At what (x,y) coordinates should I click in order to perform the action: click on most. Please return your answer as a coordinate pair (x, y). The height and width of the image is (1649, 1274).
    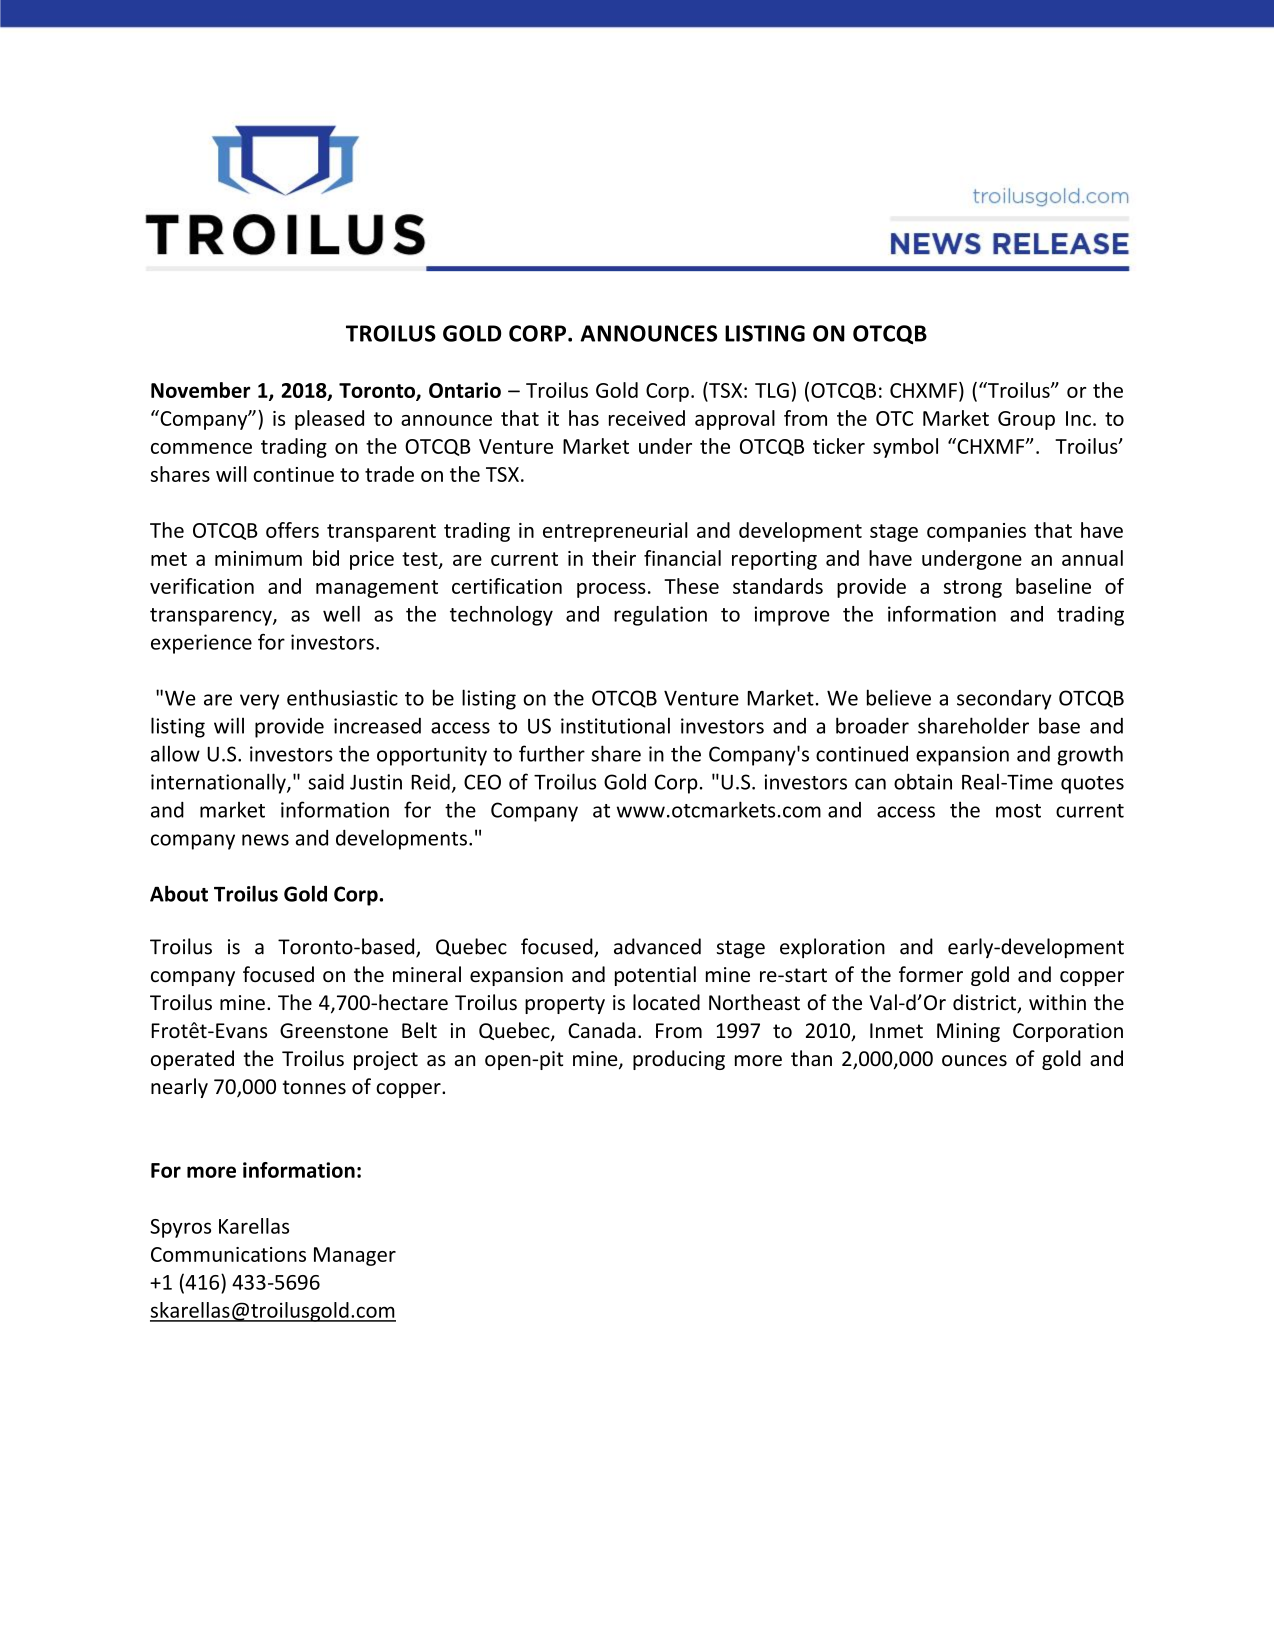
    Looking at the image, I should click on (1018, 811).
